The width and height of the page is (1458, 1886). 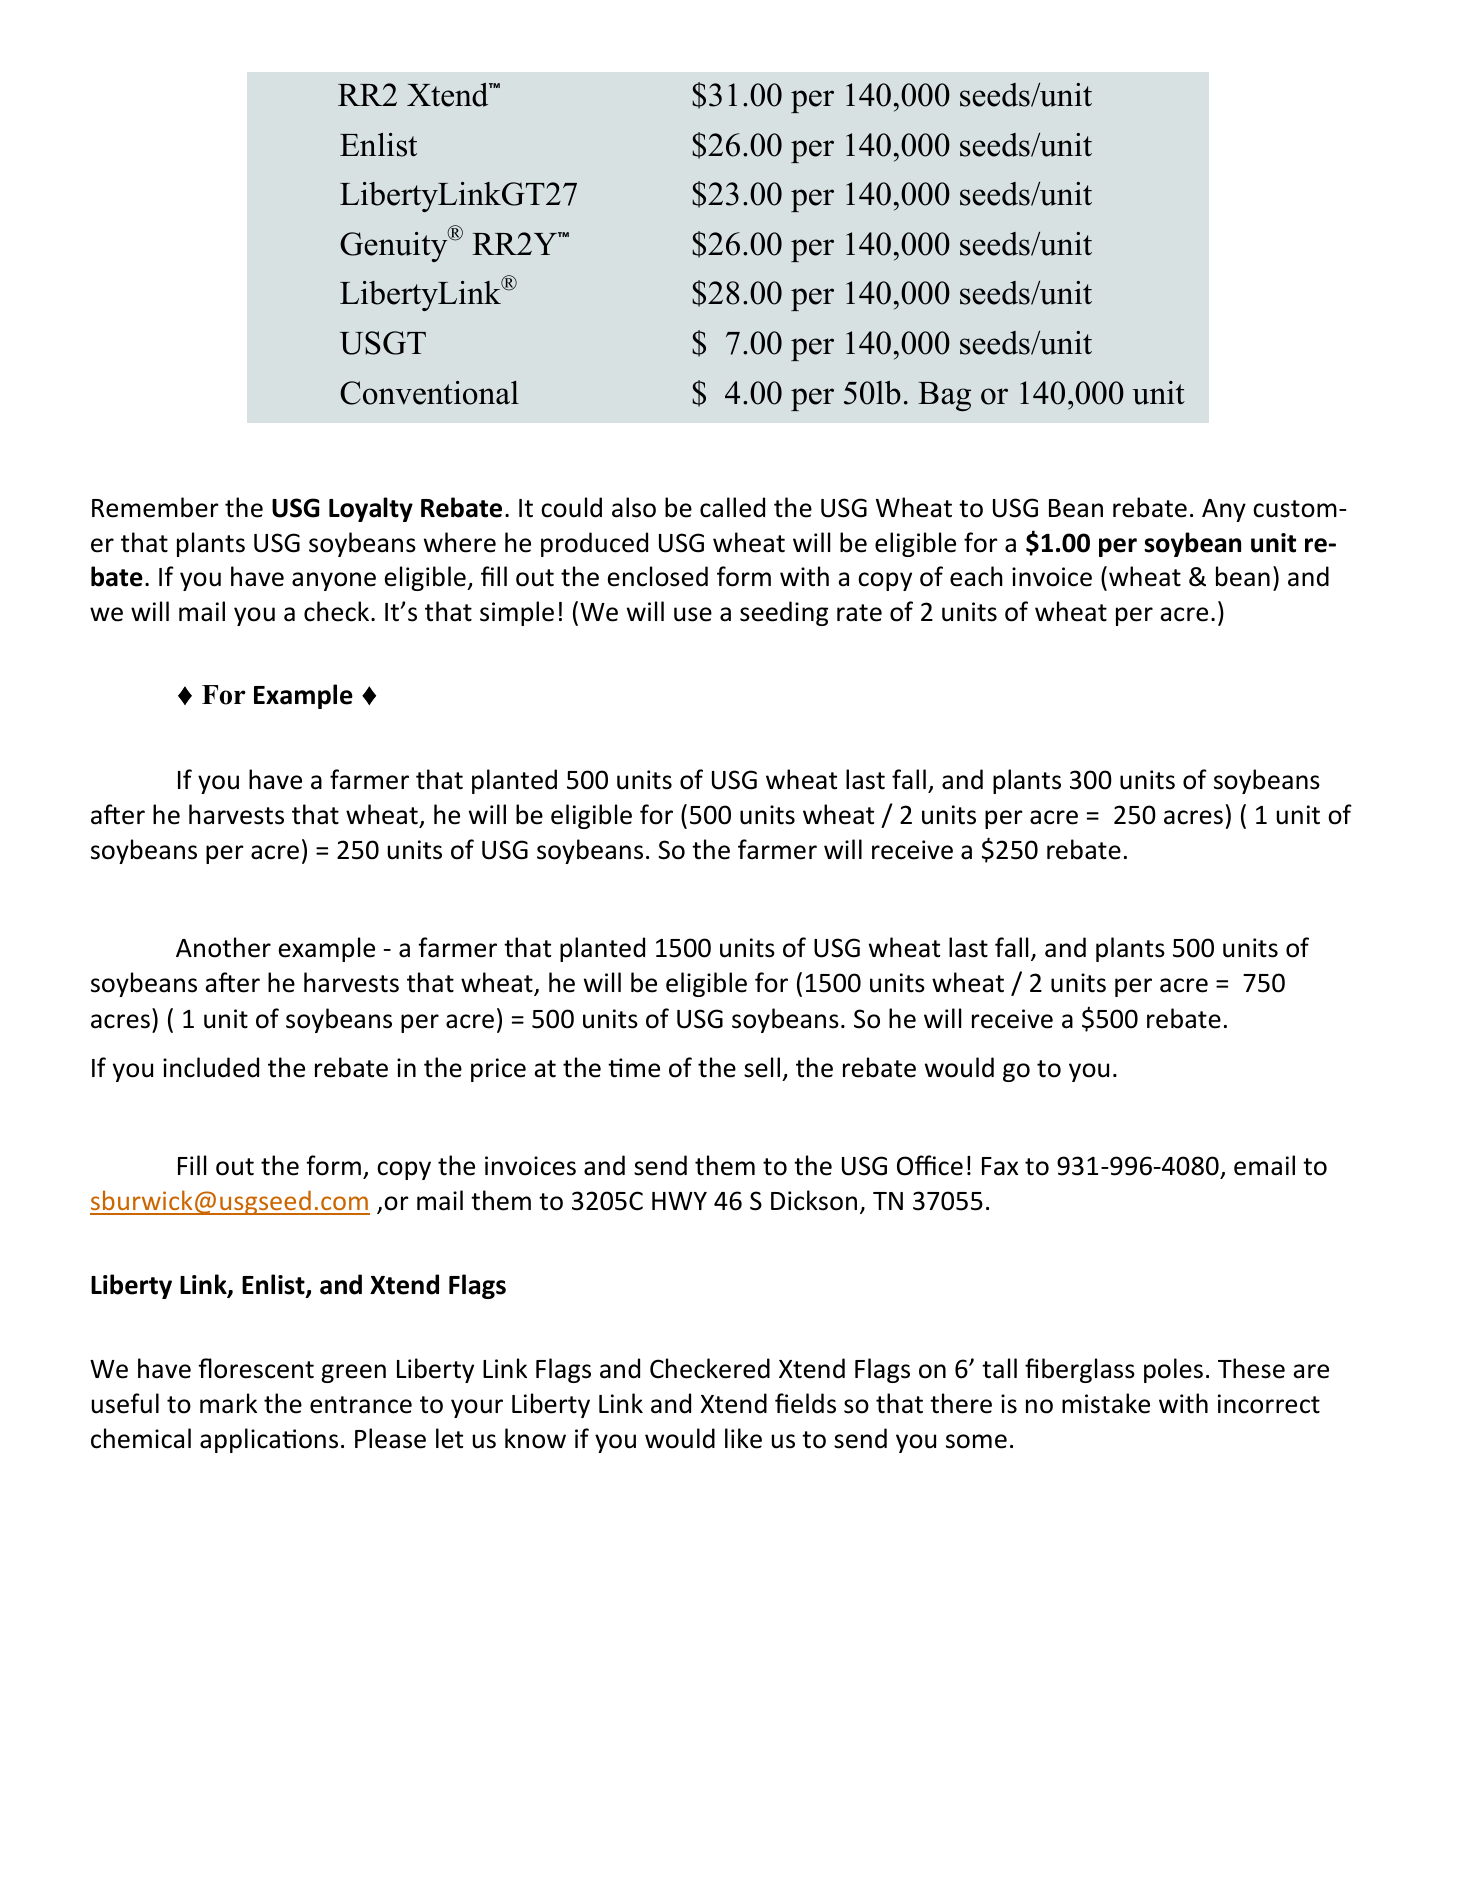 What do you see at coordinates (1000, 1166) in the page?
I see `Fax` at bounding box center [1000, 1166].
